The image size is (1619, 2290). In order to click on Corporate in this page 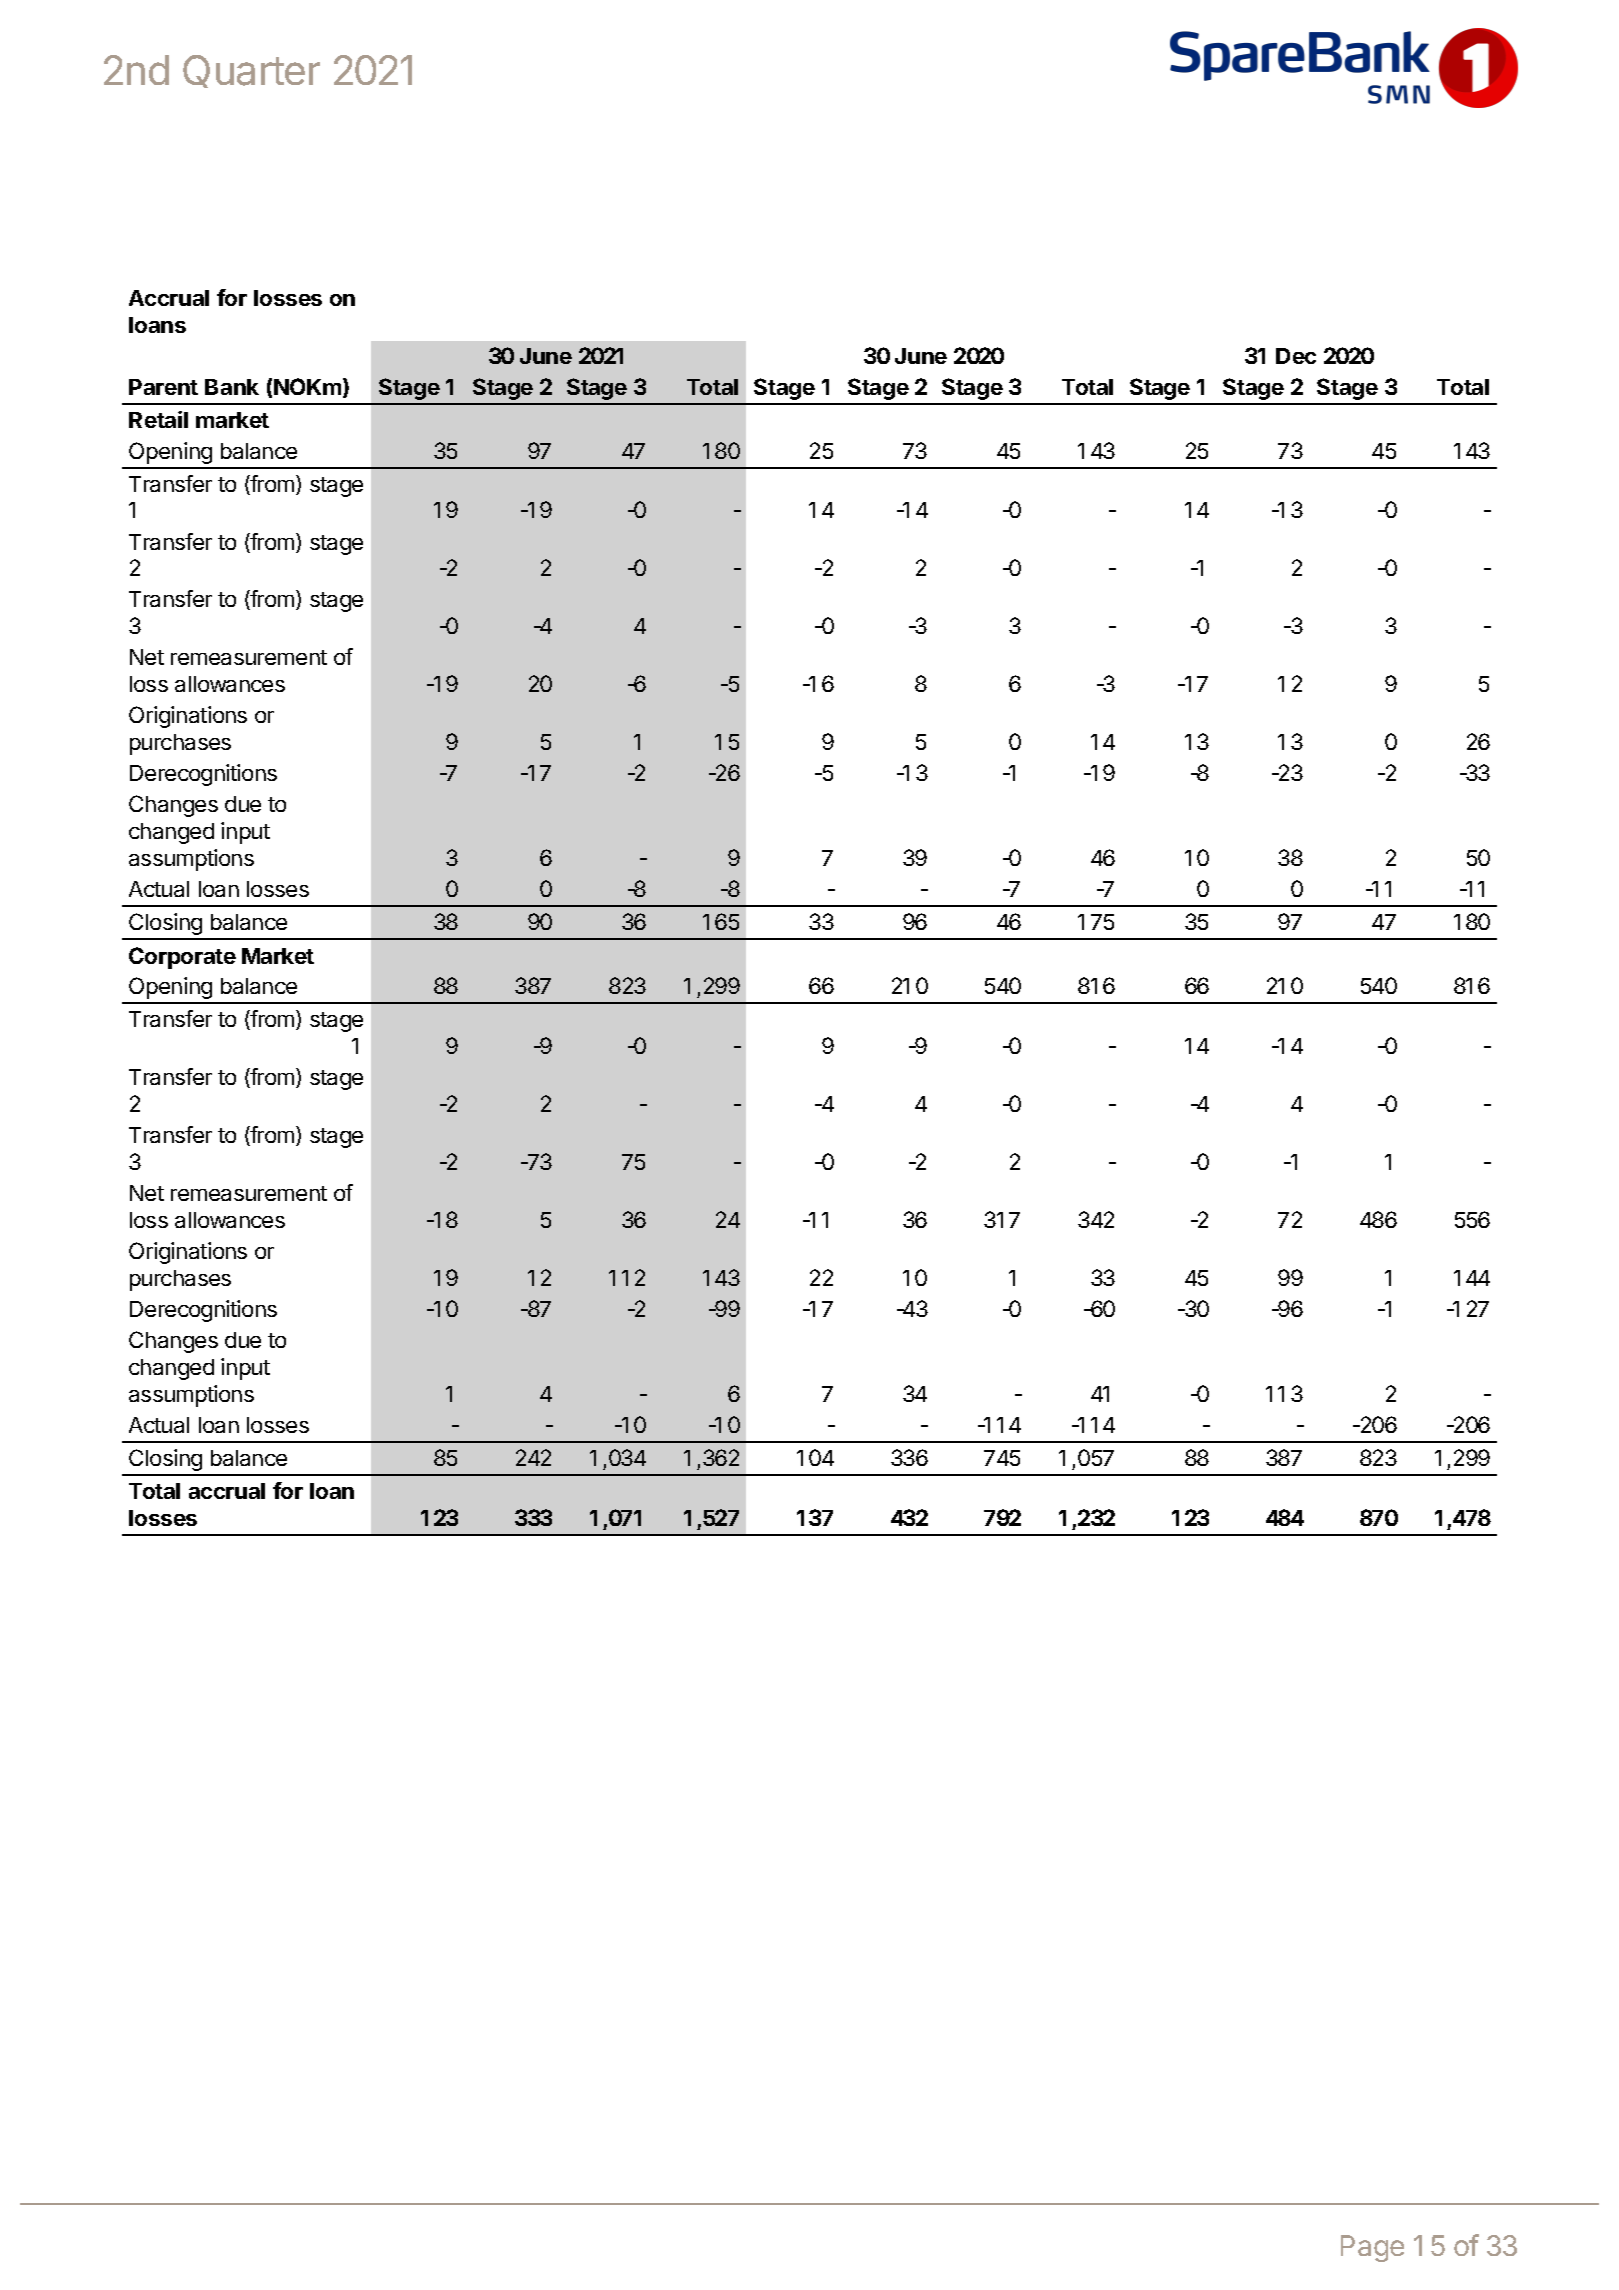, I will do `click(182, 958)`.
